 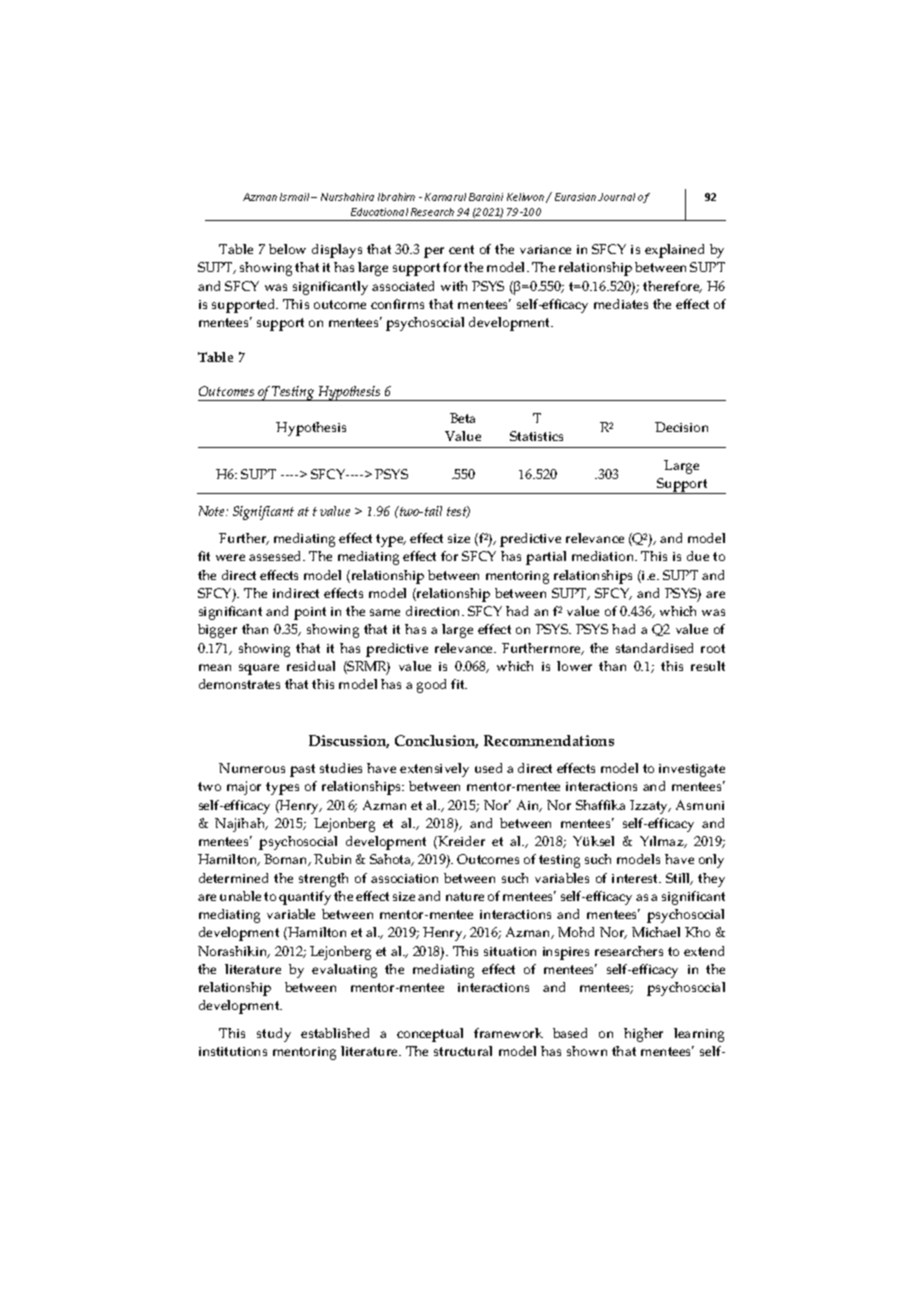 I want to click on cent, so click(x=461, y=249).
